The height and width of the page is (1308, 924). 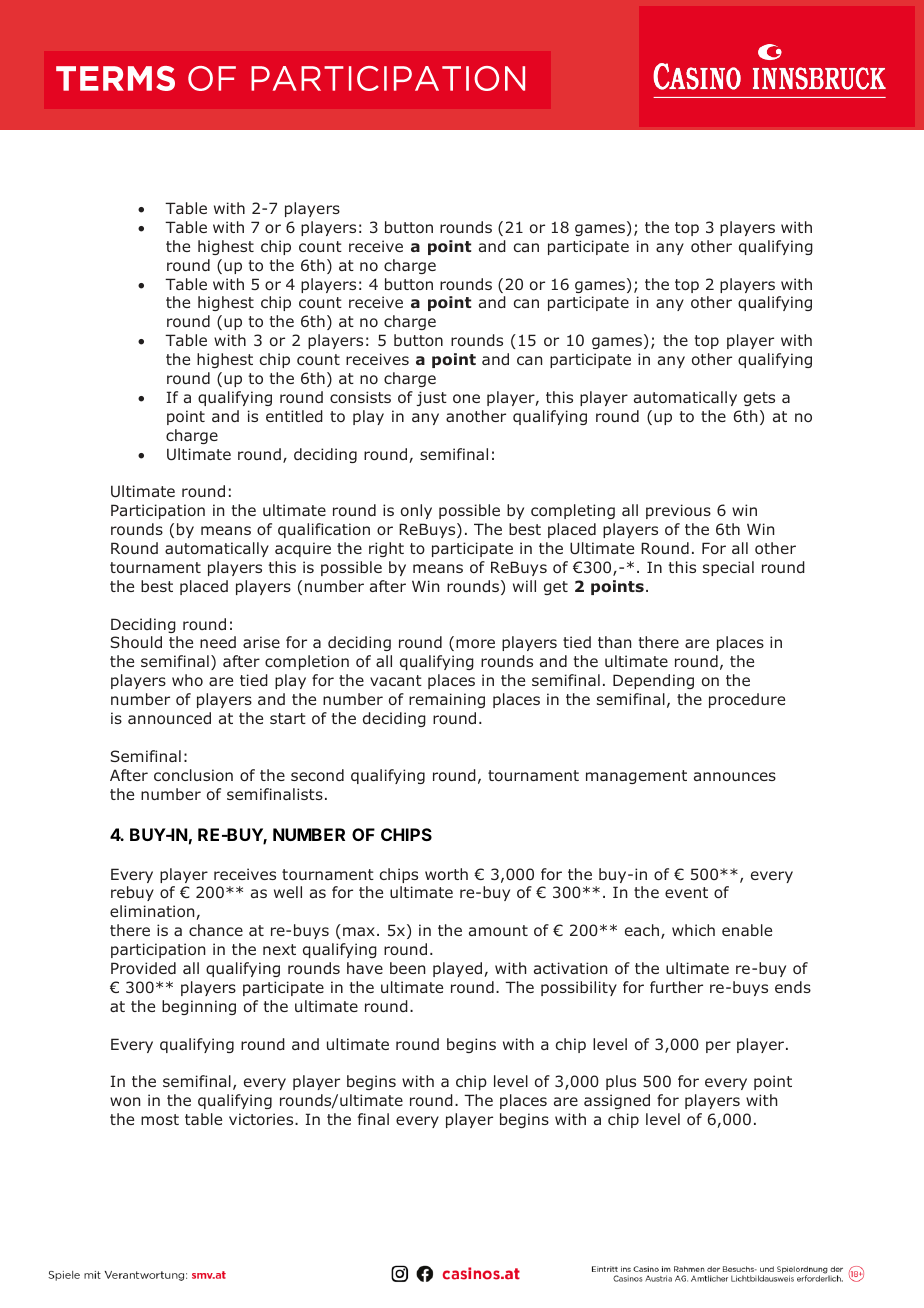 I want to click on per, so click(x=718, y=1047).
